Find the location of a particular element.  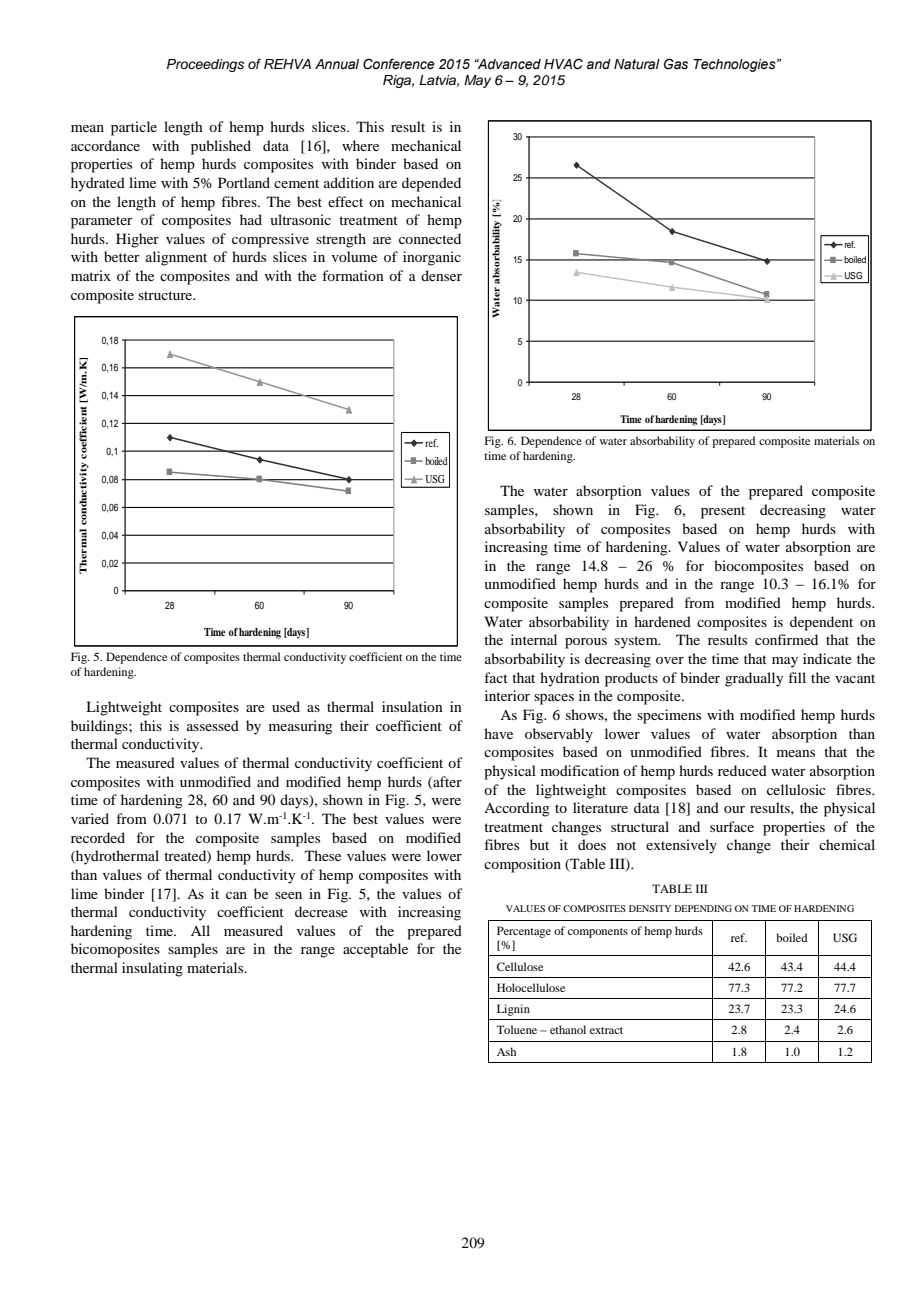

used is located at coordinates (286, 706).
